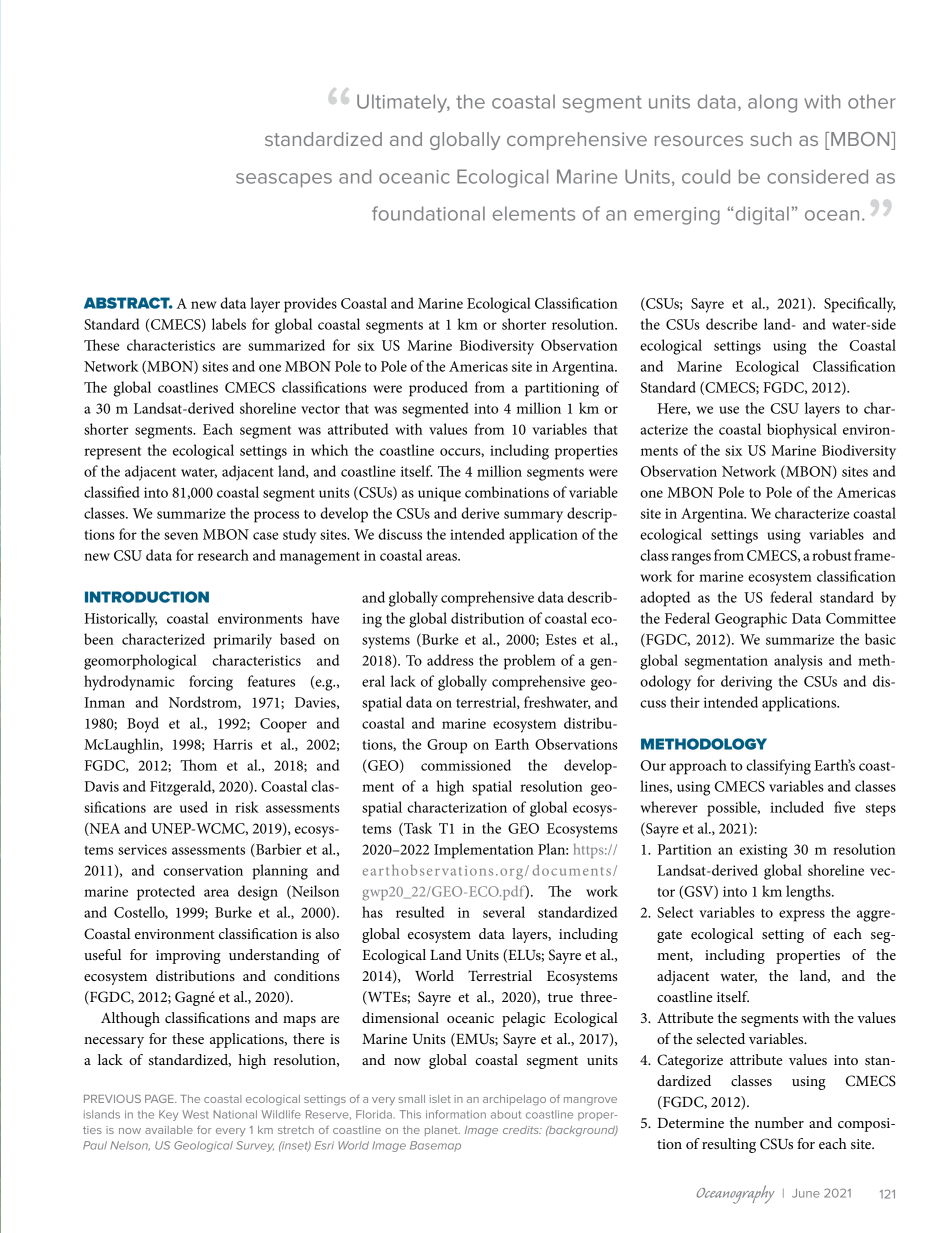 The width and height of the screenshot is (952, 1233). Describe the element at coordinates (450, 660) in the screenshot. I see `address` at that location.
